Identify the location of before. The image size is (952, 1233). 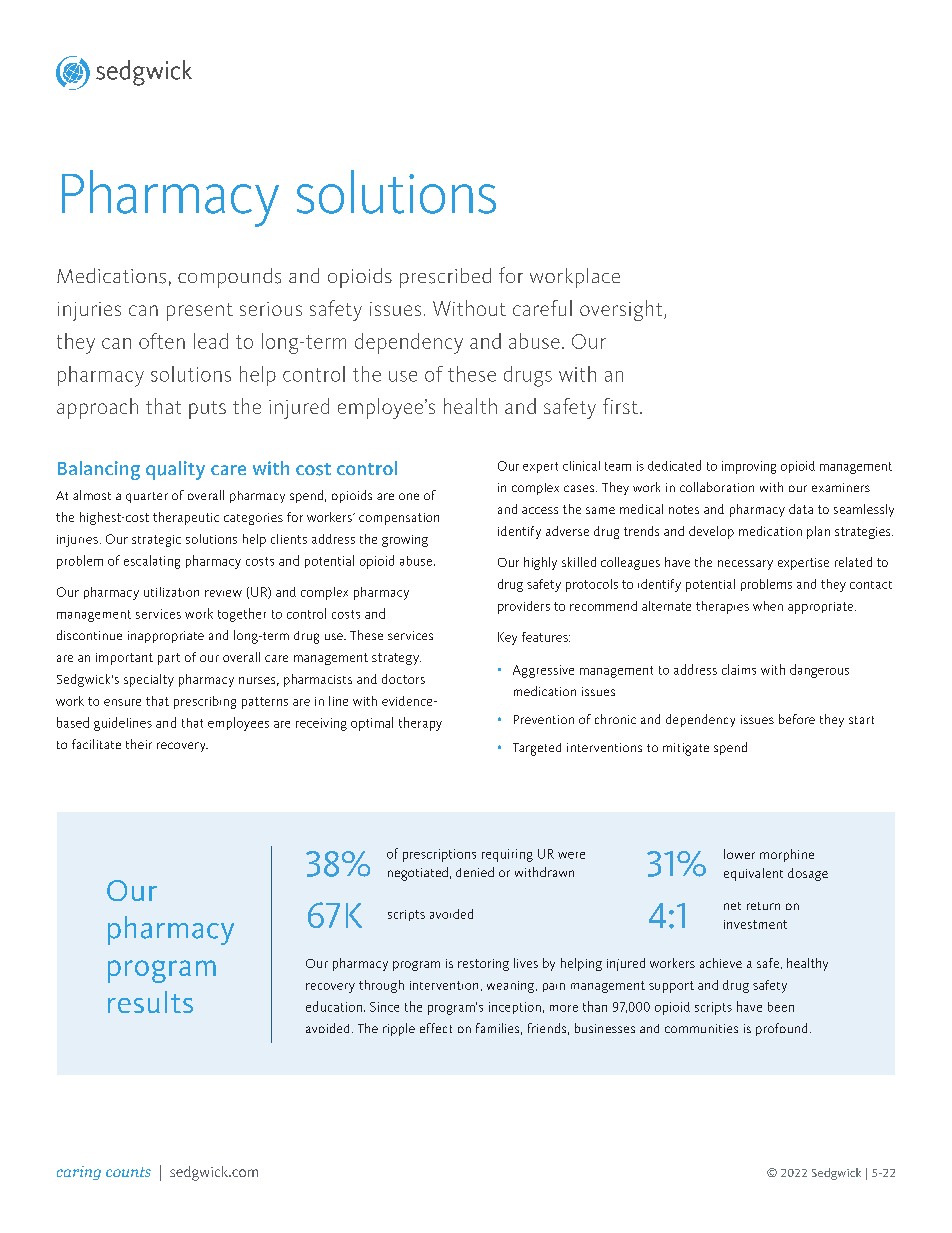
(797, 719).
